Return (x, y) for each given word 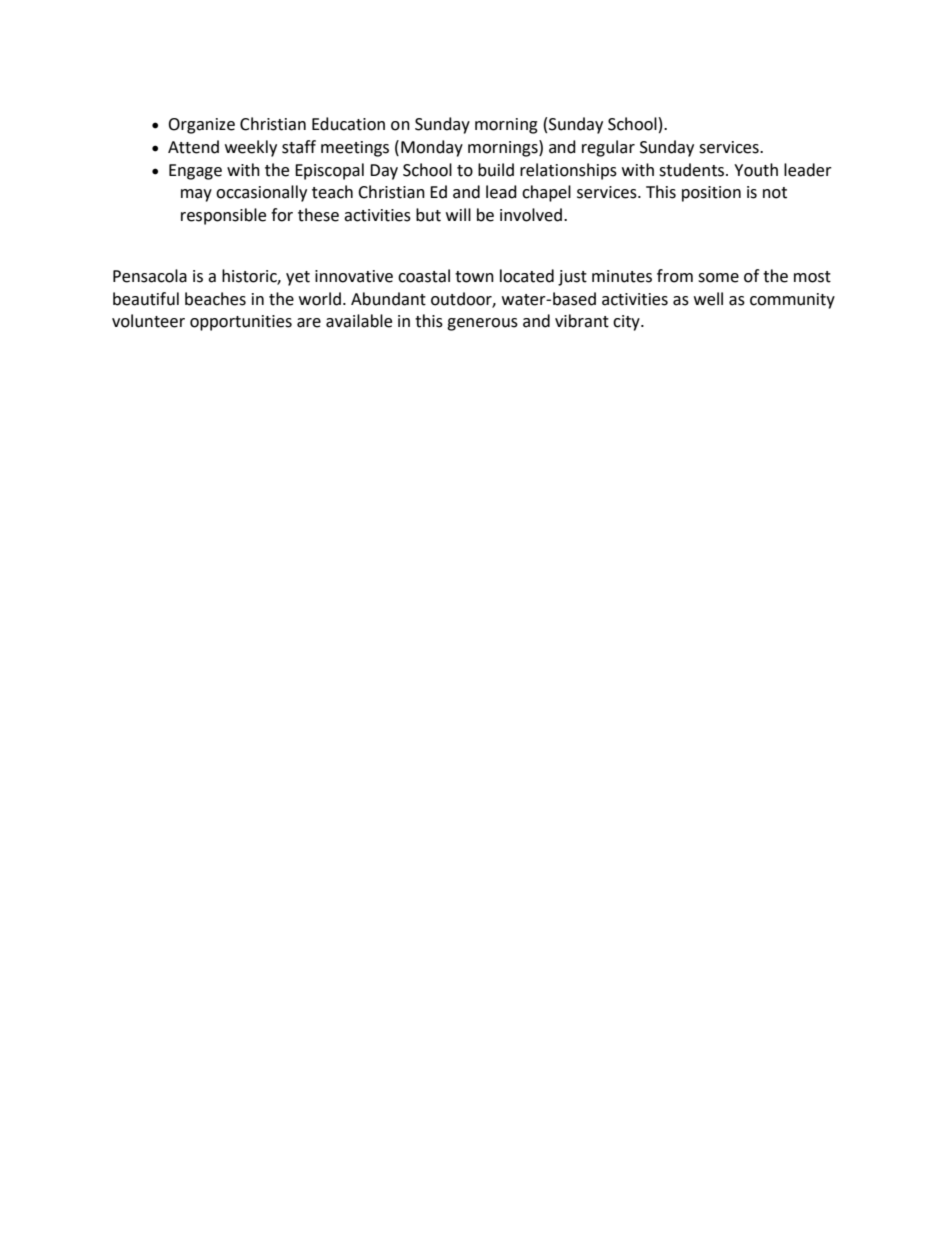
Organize (201, 126)
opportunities (241, 323)
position (711, 194)
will (458, 214)
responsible (223, 216)
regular (608, 148)
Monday (432, 148)
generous (482, 324)
